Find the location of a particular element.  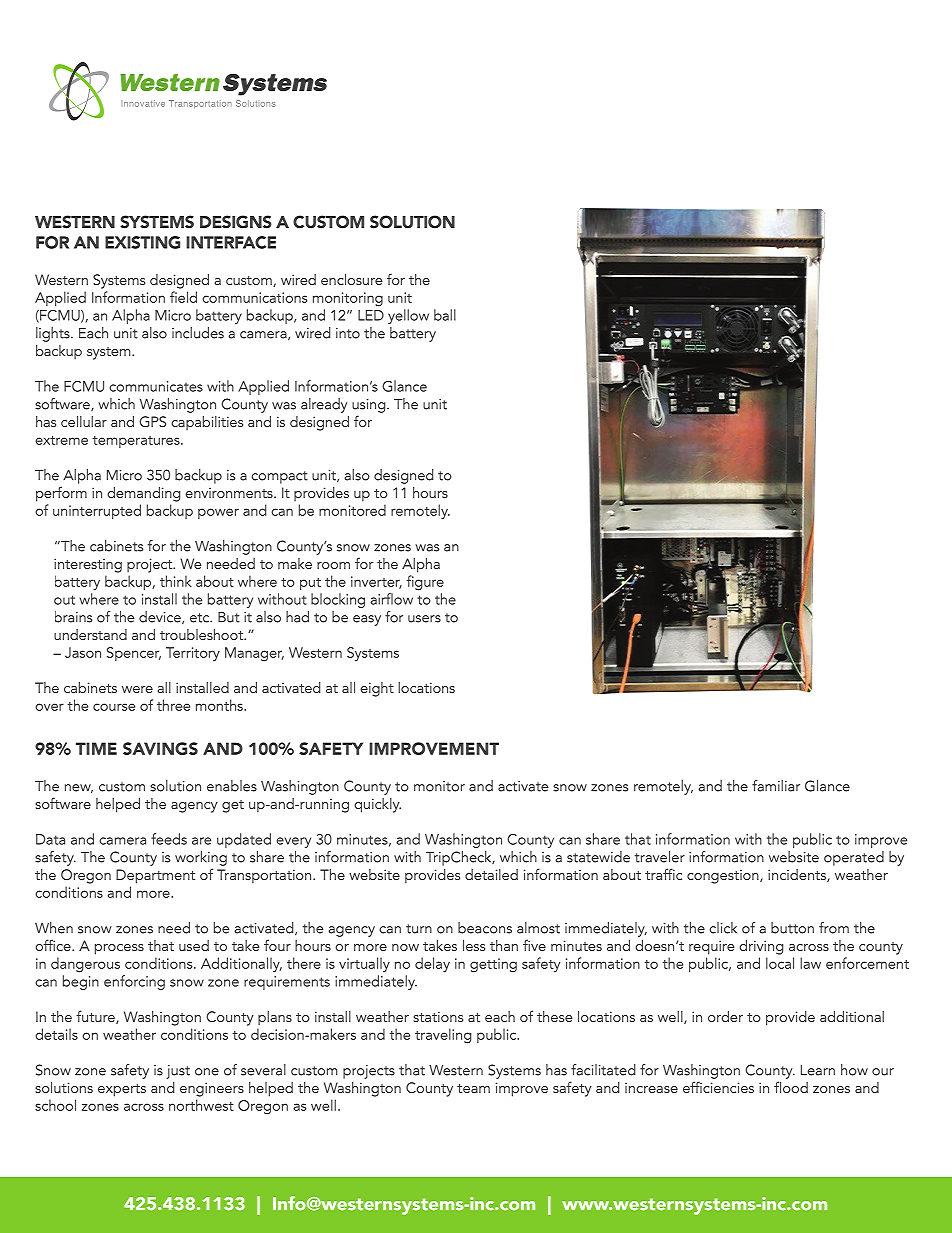

enclosure is located at coordinates (351, 279).
